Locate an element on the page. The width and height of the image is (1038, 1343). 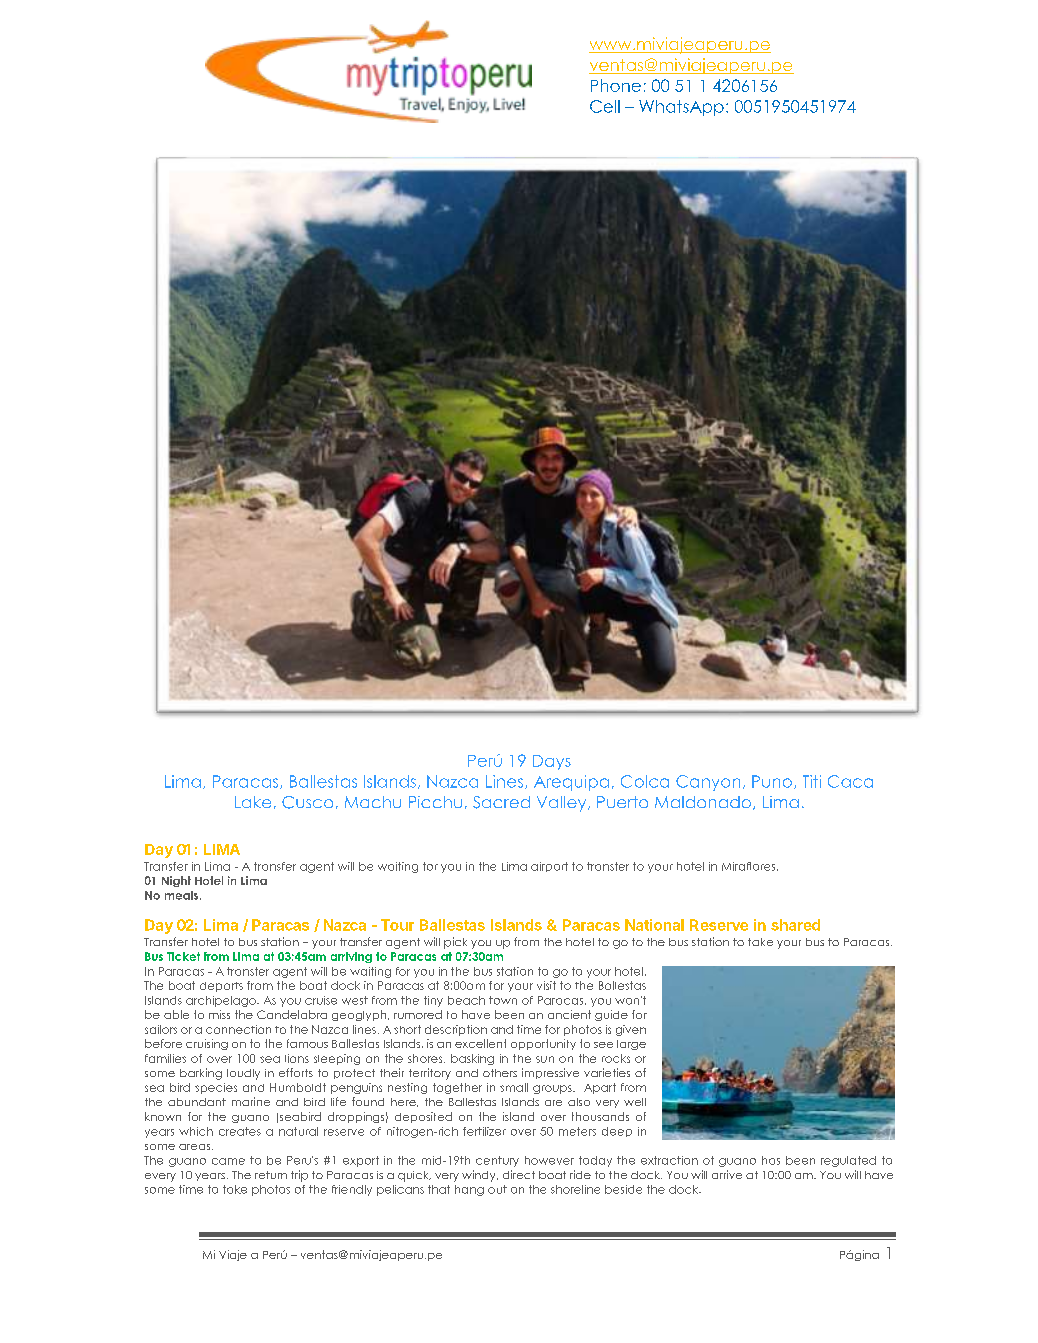
Days is located at coordinates (552, 762).
